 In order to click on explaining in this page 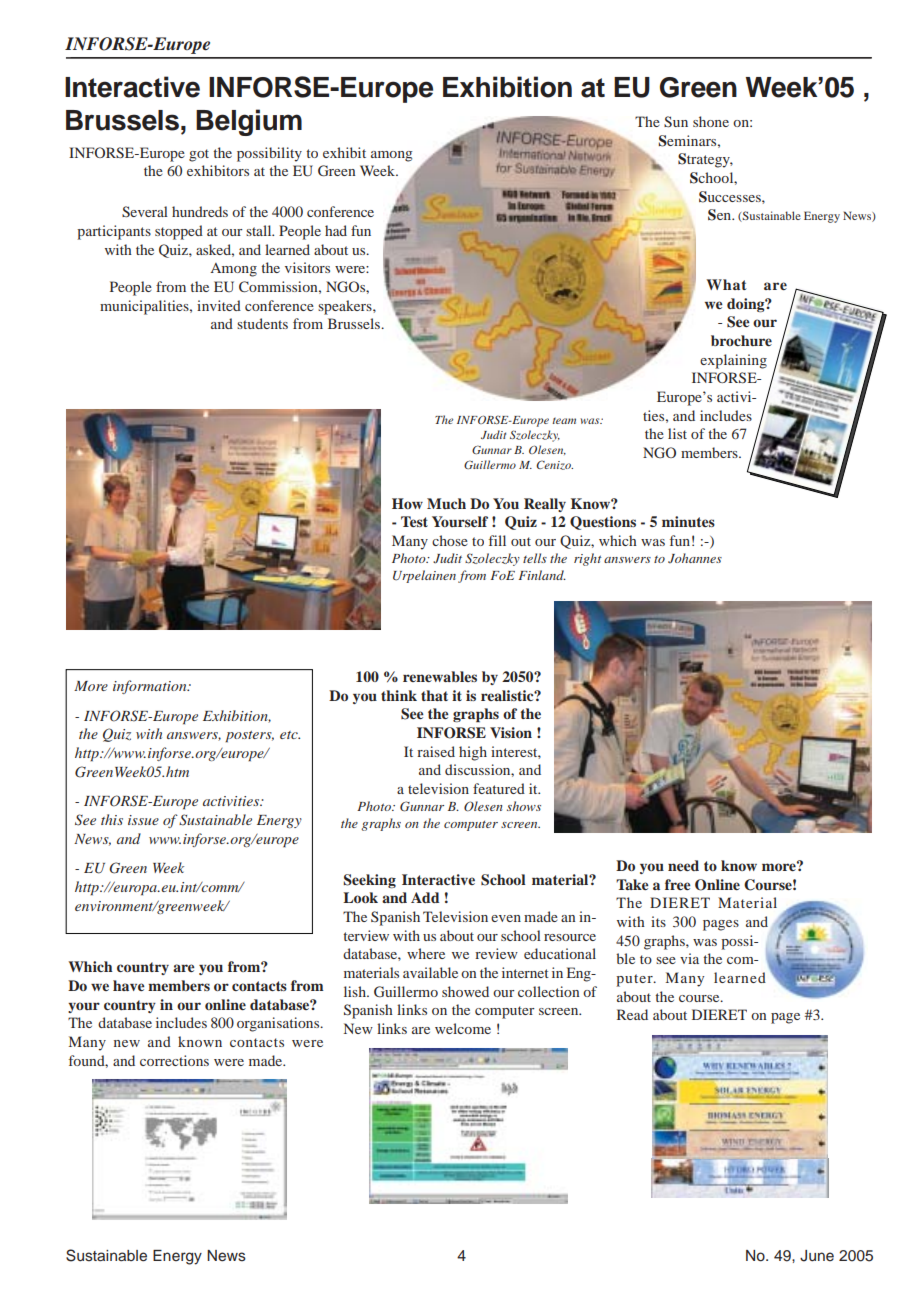, I will do `click(733, 361)`.
